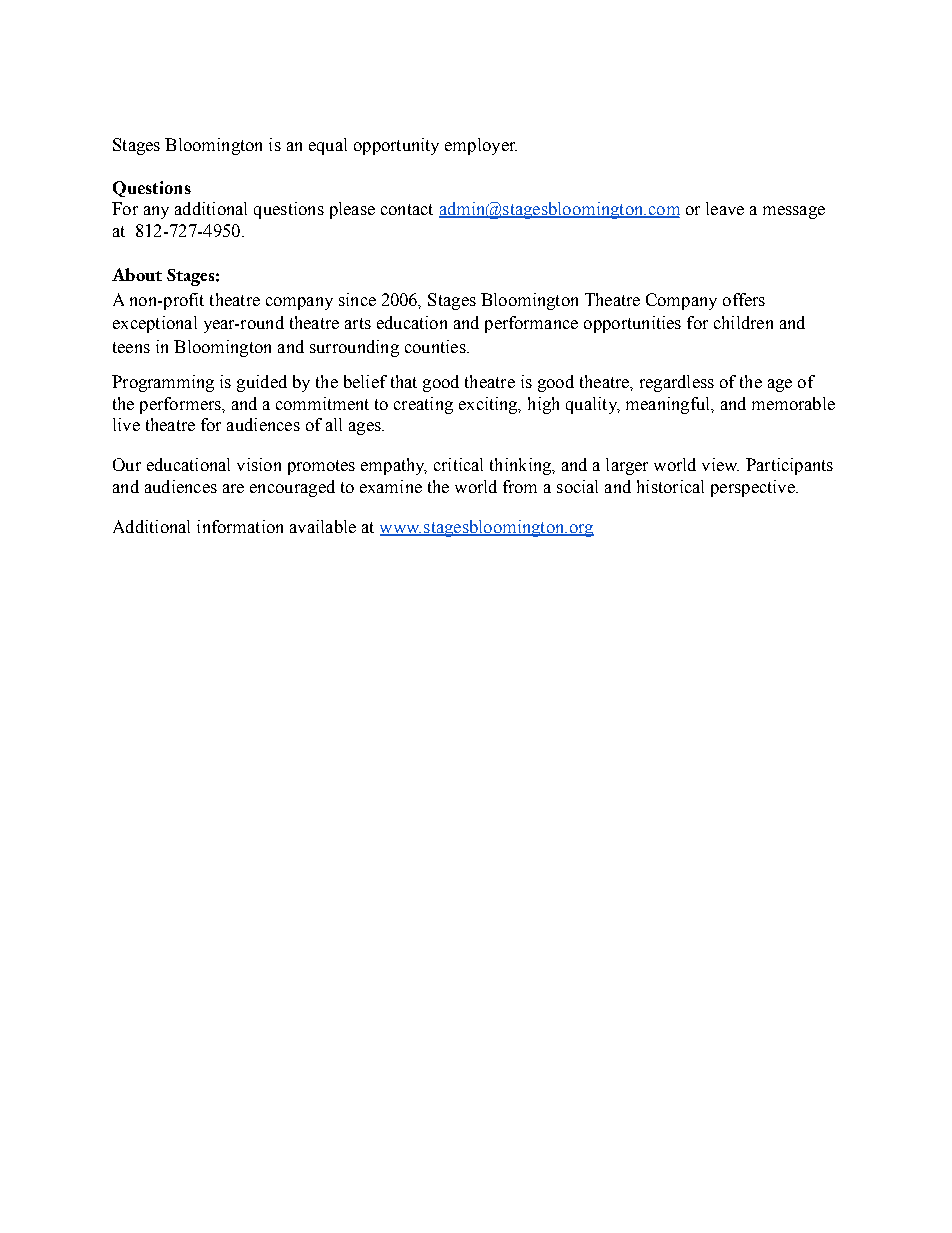  Describe the element at coordinates (725, 208) in the document. I see `leave` at that location.
